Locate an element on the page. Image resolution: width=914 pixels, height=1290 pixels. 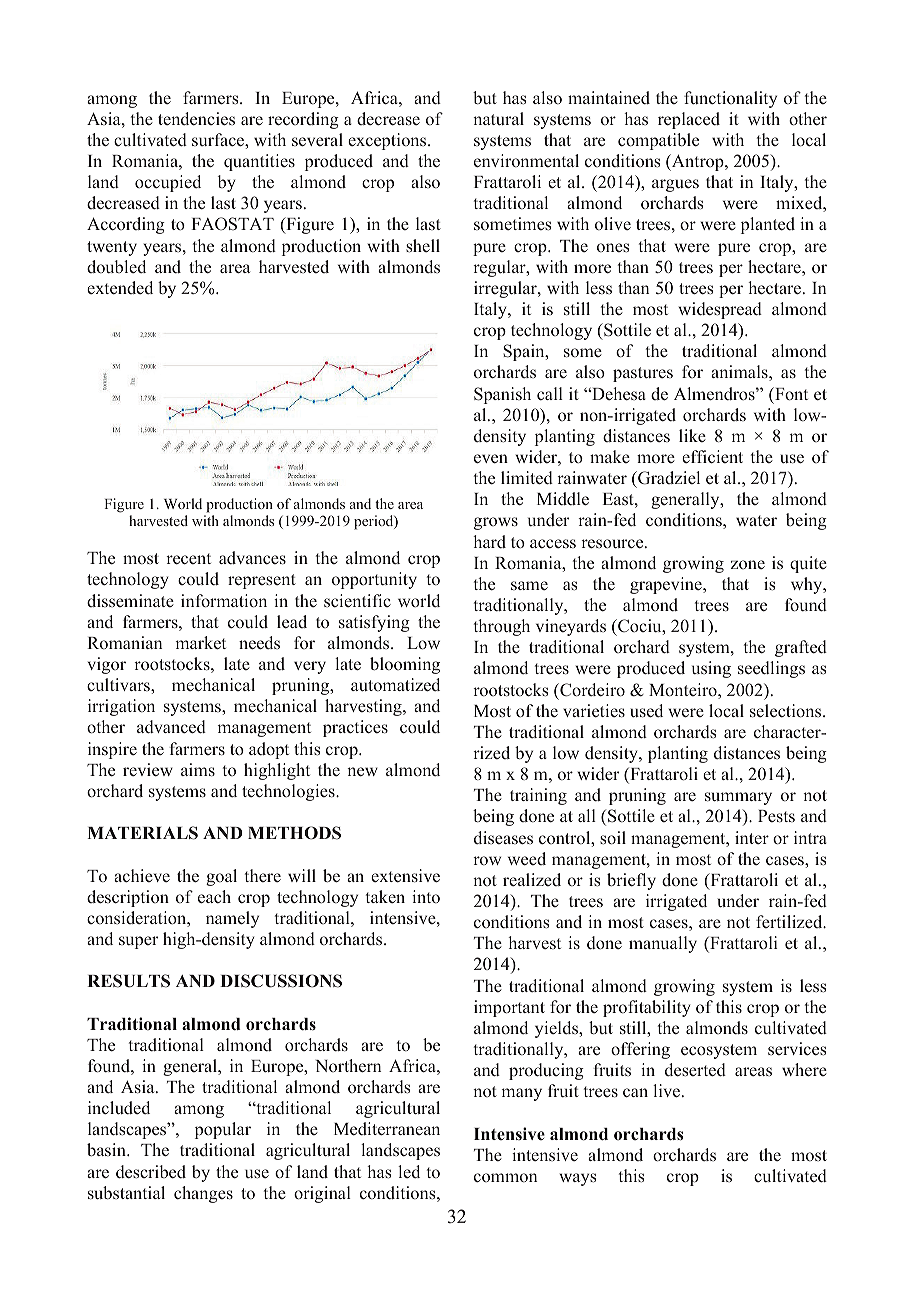
efficient is located at coordinates (712, 456).
